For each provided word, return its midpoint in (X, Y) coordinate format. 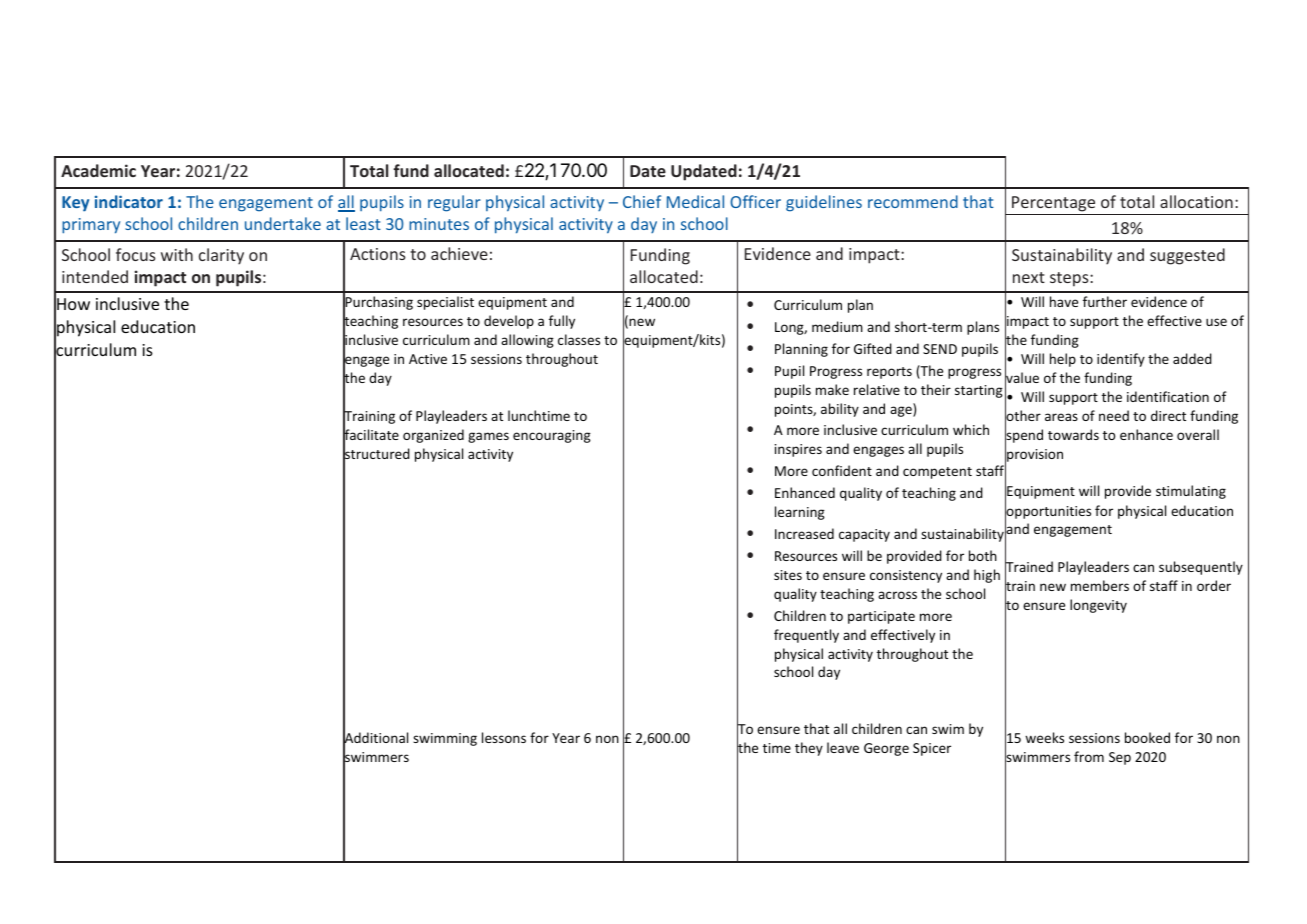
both (983, 555)
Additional (375, 738)
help (1063, 360)
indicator (129, 201)
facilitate (371, 435)
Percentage (1053, 204)
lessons (504, 737)
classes (579, 339)
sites (788, 575)
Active (428, 359)
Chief (642, 201)
